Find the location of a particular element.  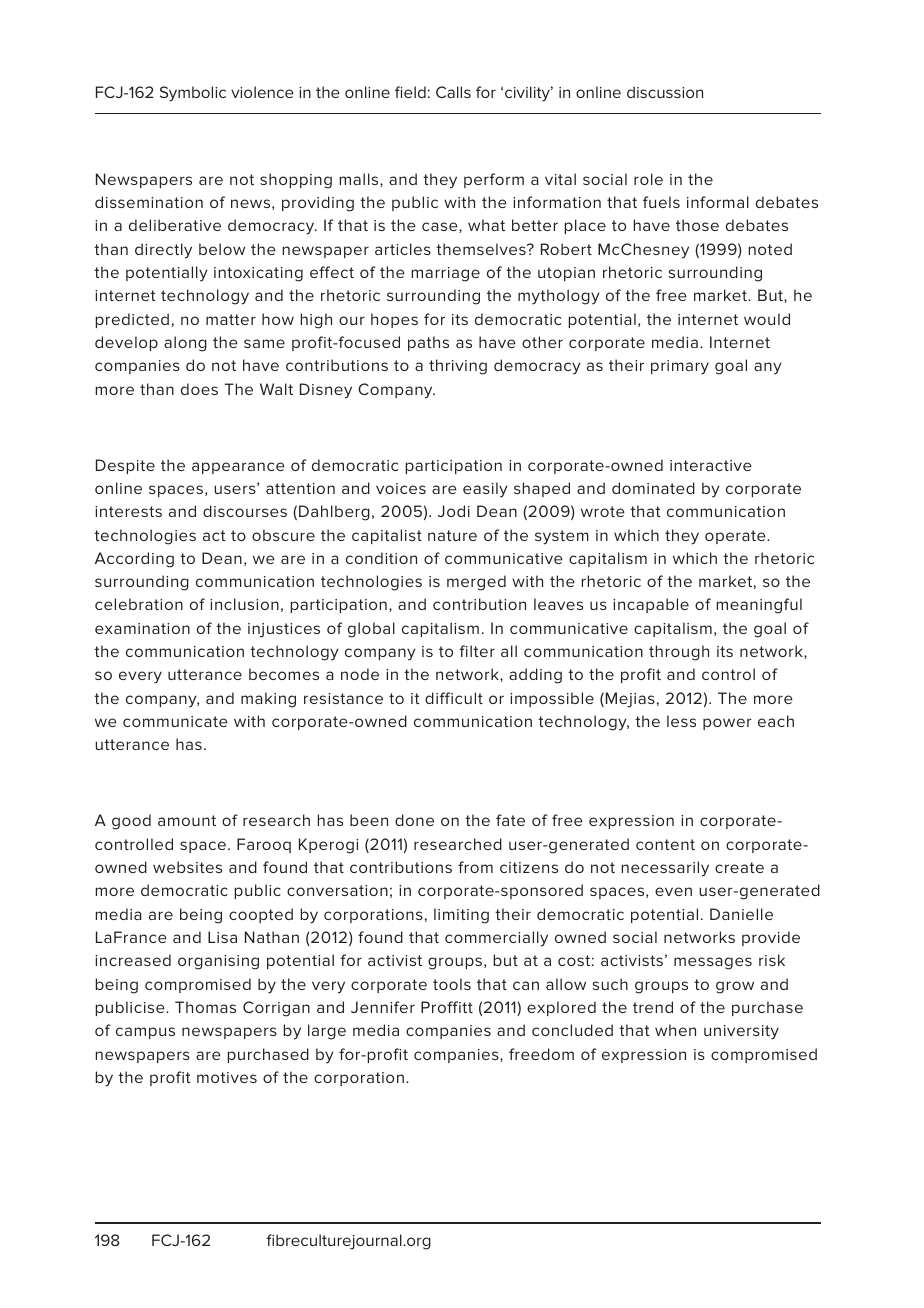

less is located at coordinates (681, 721).
